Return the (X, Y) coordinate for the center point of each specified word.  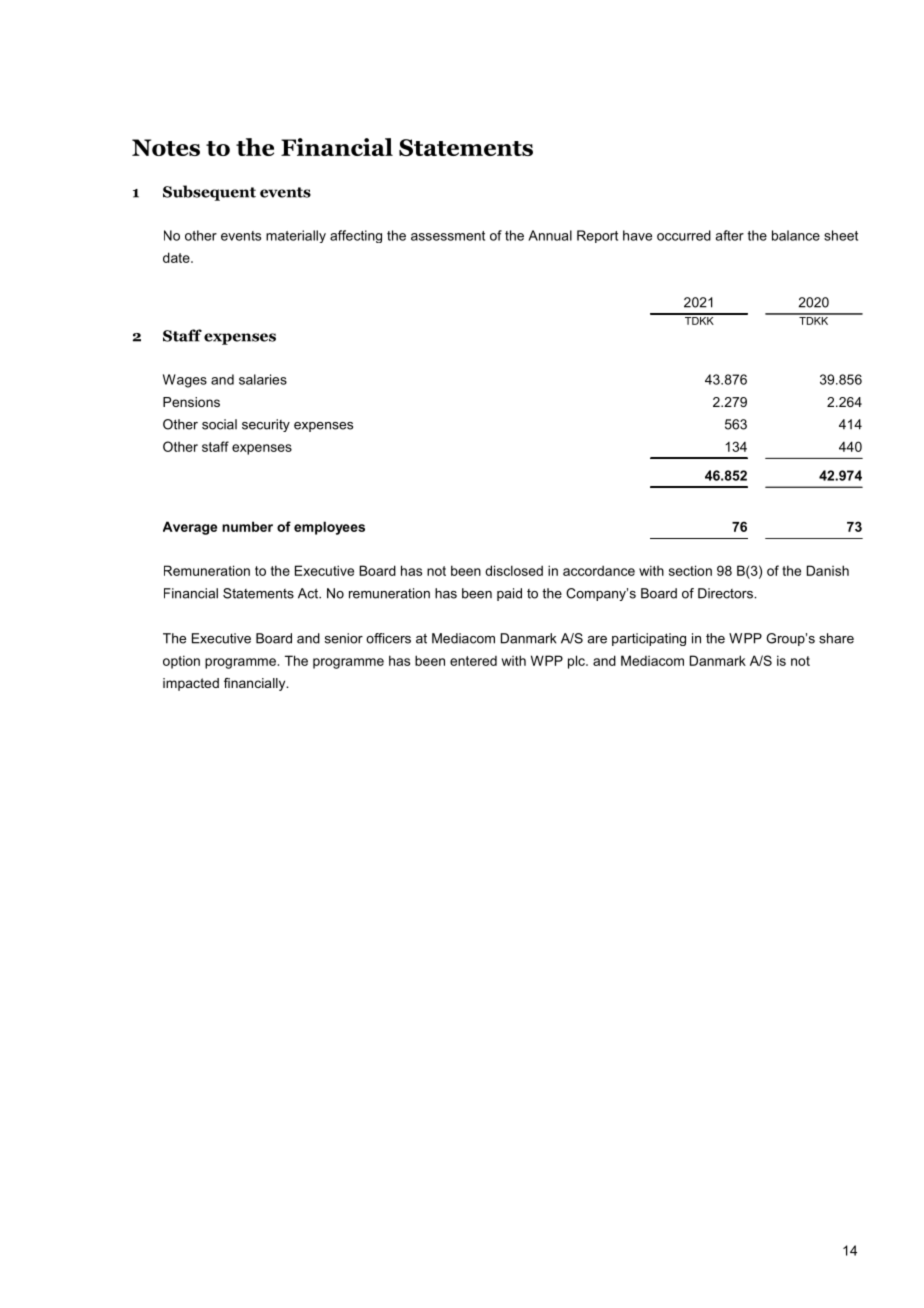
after (729, 235)
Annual (550, 235)
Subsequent (209, 193)
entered (473, 661)
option (181, 662)
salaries (263, 379)
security (266, 425)
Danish (828, 570)
